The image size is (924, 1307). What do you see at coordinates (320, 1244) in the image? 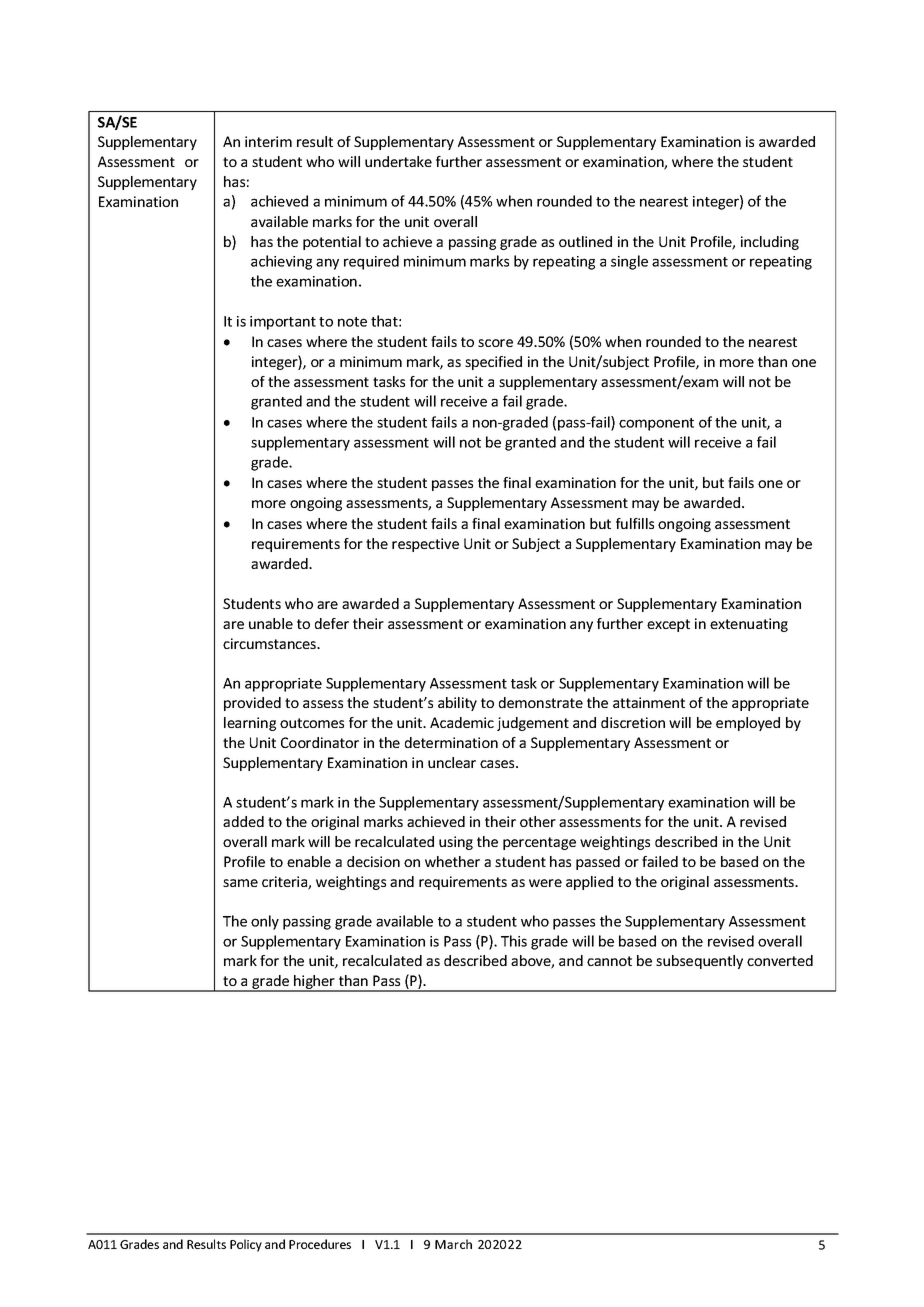
I see `Procedures` at bounding box center [320, 1244].
